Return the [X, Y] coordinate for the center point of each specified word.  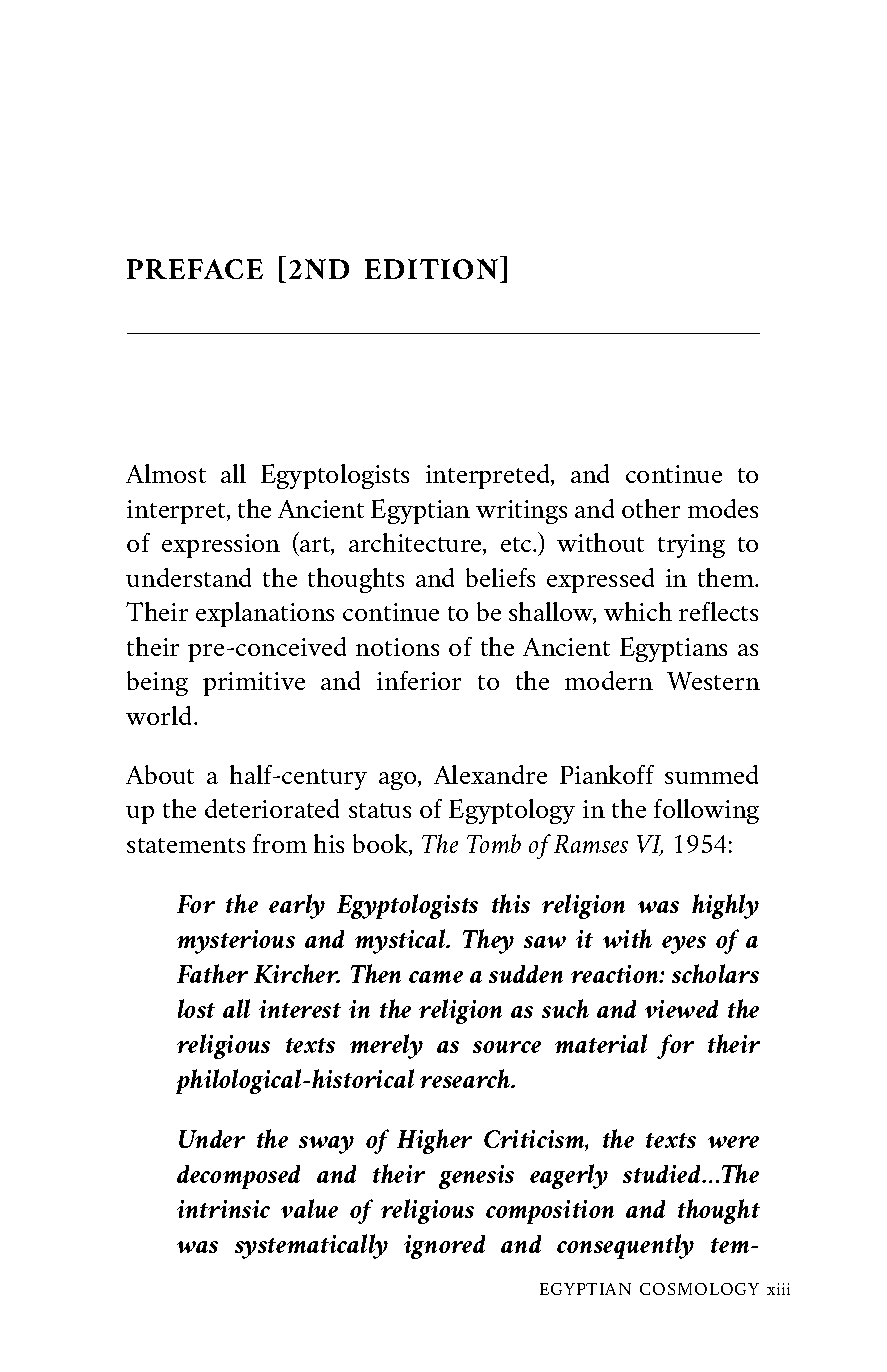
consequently [625, 1246]
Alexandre [490, 774]
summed [711, 774]
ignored [444, 1247]
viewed [681, 1009]
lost [196, 1008]
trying [691, 546]
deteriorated [272, 808]
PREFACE [195, 269]
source [507, 1047]
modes [723, 508]
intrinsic [223, 1209]
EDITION [431, 269]
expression [221, 546]
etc [517, 544]
